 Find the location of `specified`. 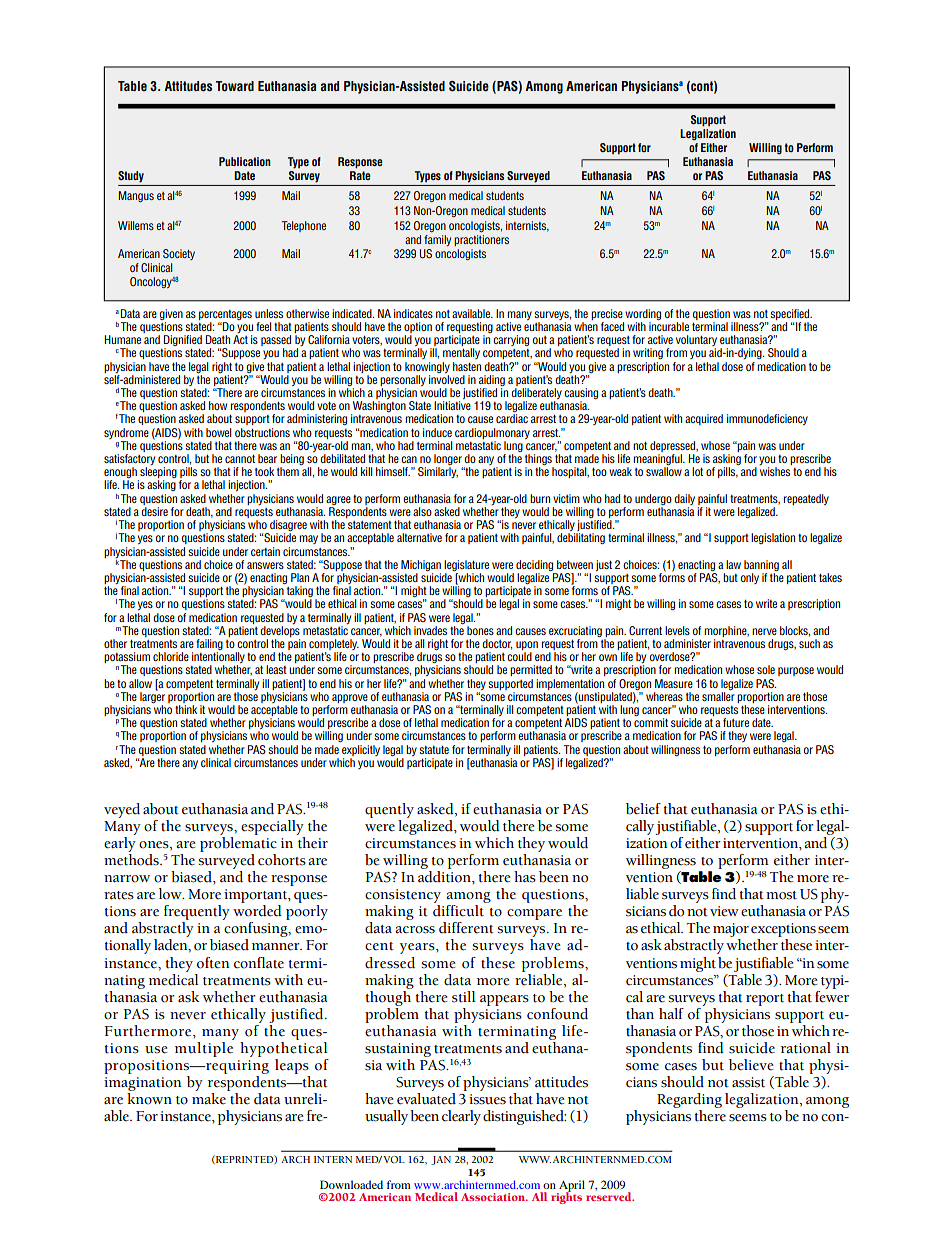

specified is located at coordinates (791, 316).
